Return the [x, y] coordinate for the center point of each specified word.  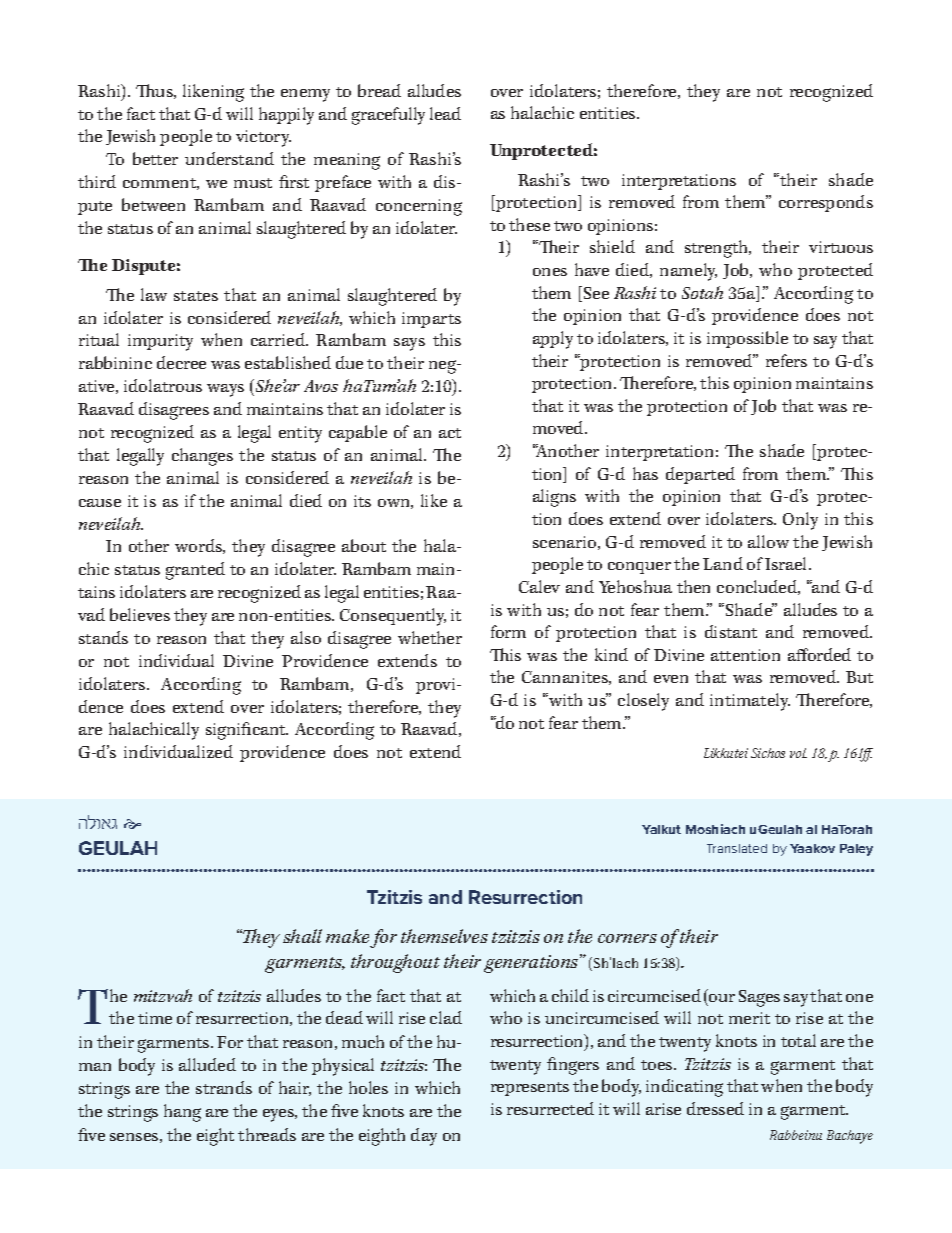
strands [224, 1087]
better [155, 158]
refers [786, 360]
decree [181, 362]
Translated [737, 848]
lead [445, 113]
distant [731, 631]
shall [302, 936]
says [409, 344]
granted [195, 571]
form [508, 631]
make [347, 936]
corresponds [826, 203]
